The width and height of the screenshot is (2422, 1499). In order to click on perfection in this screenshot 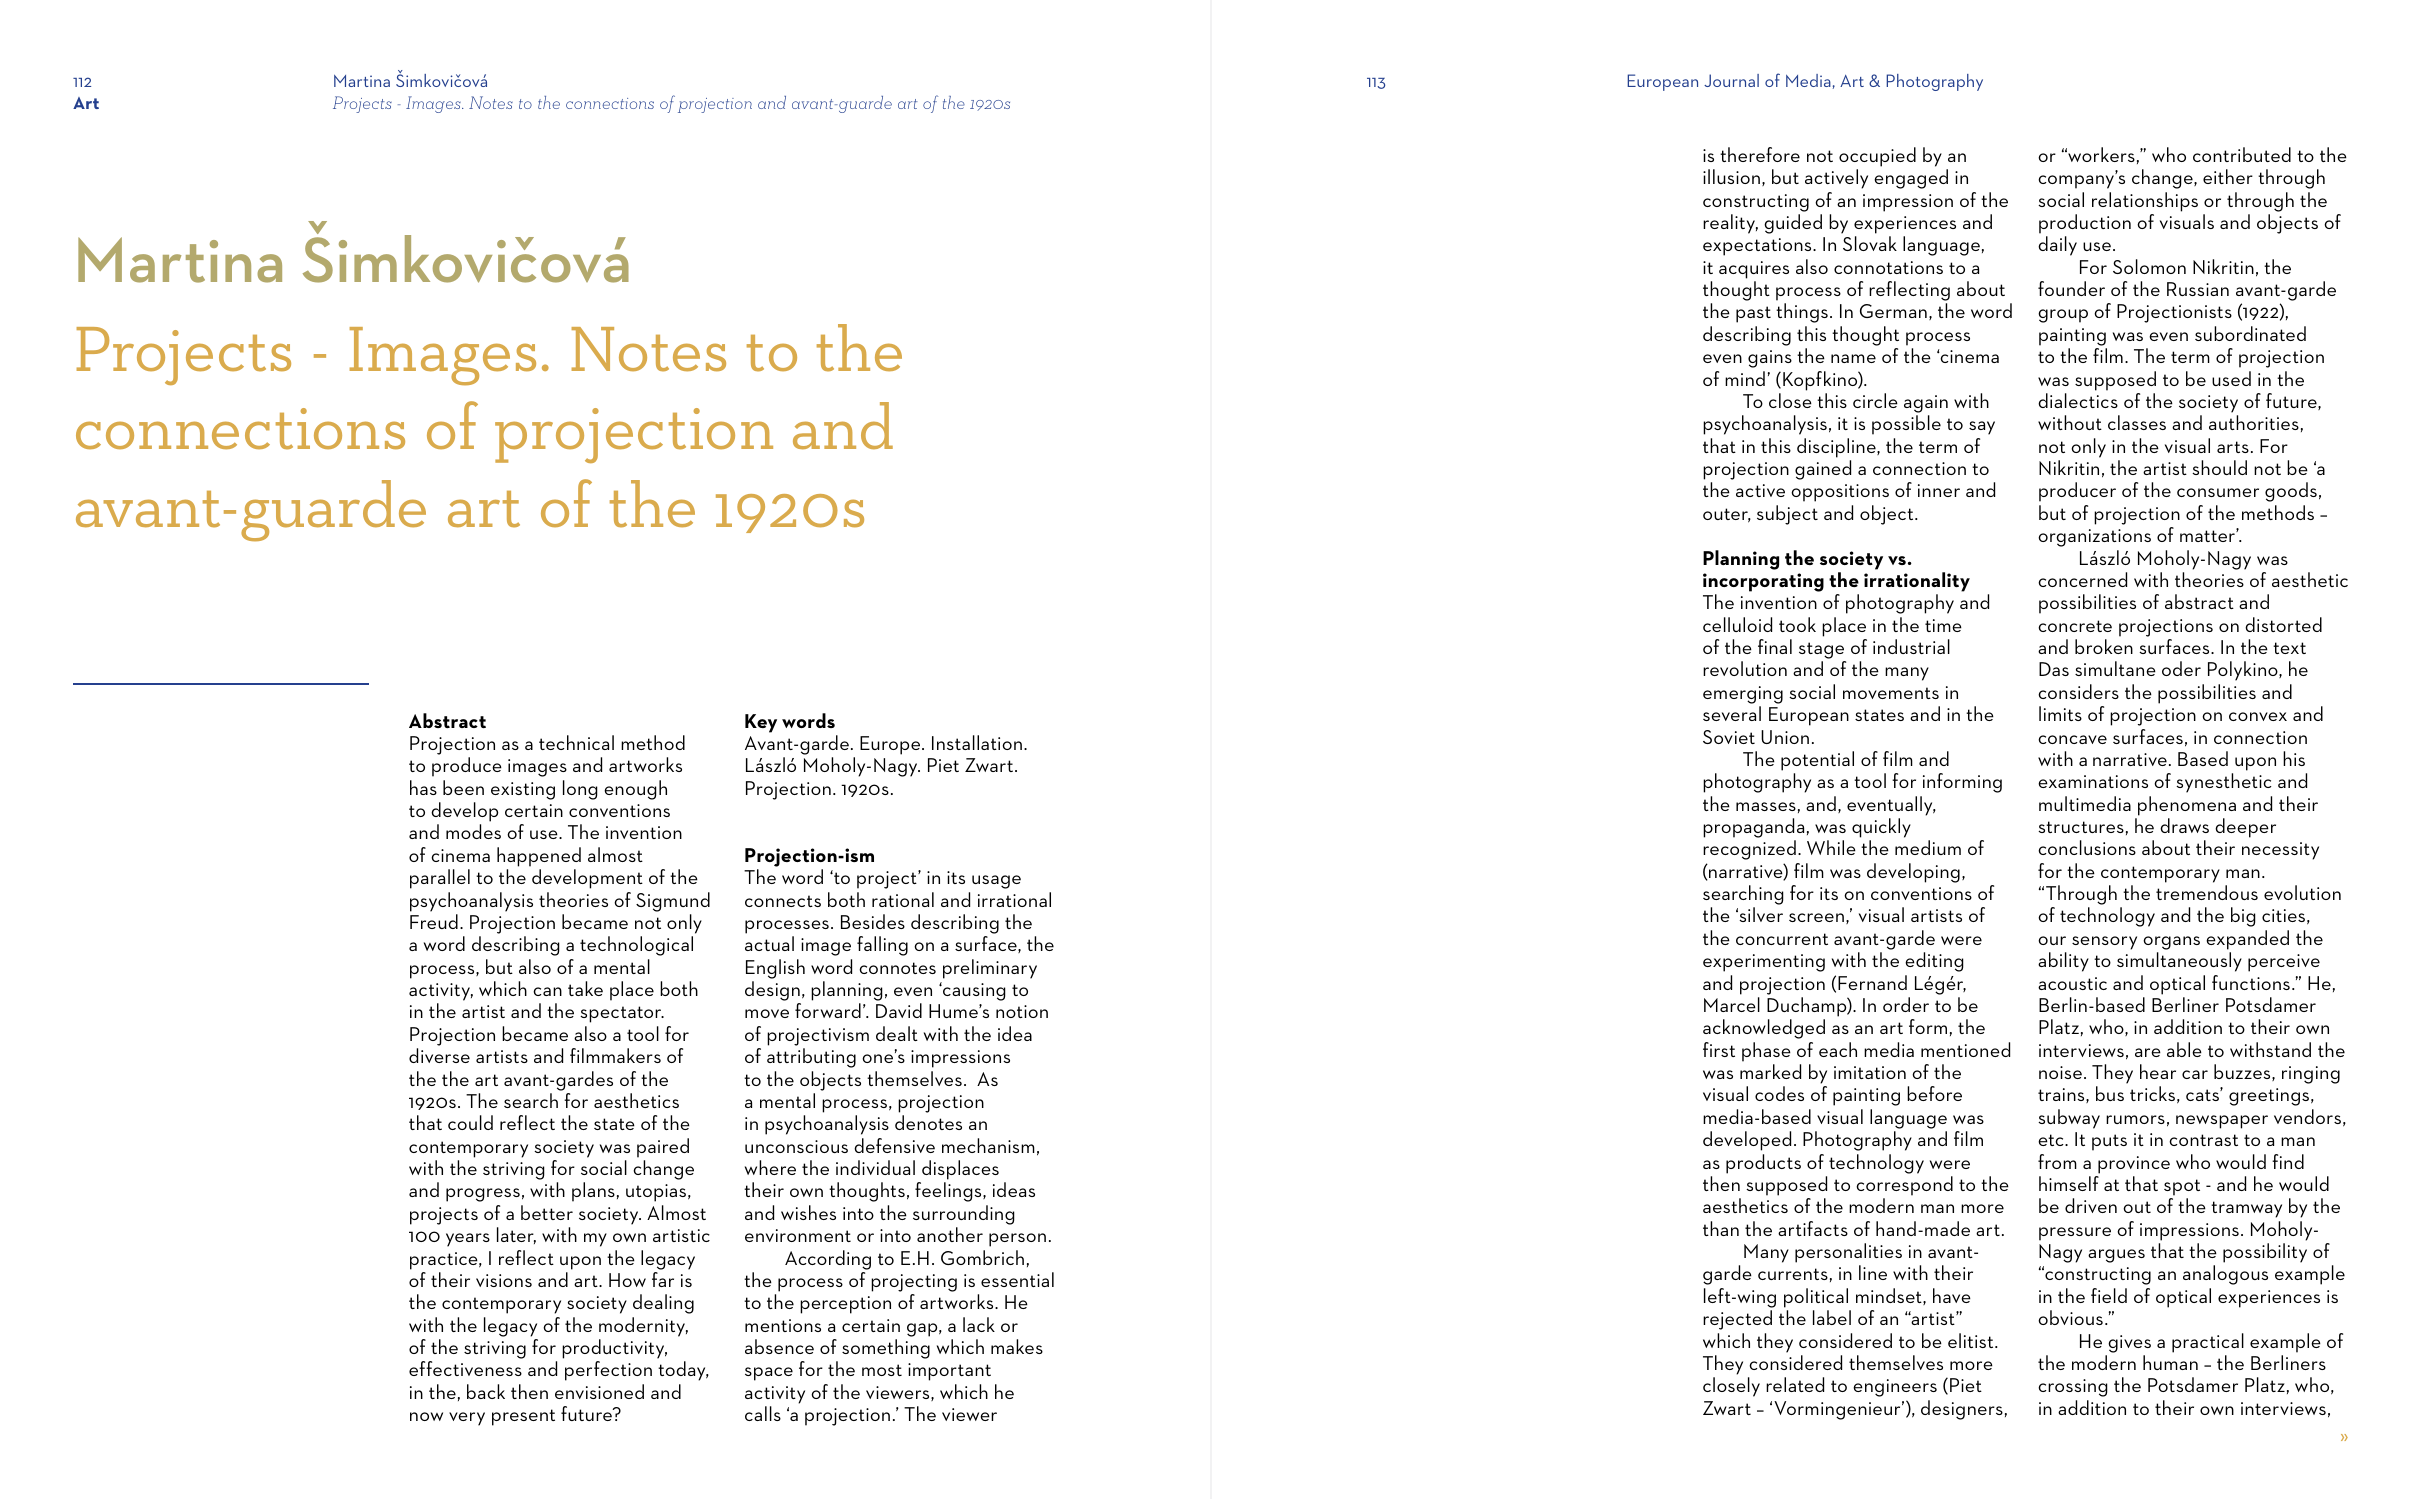, I will do `click(608, 1371)`.
